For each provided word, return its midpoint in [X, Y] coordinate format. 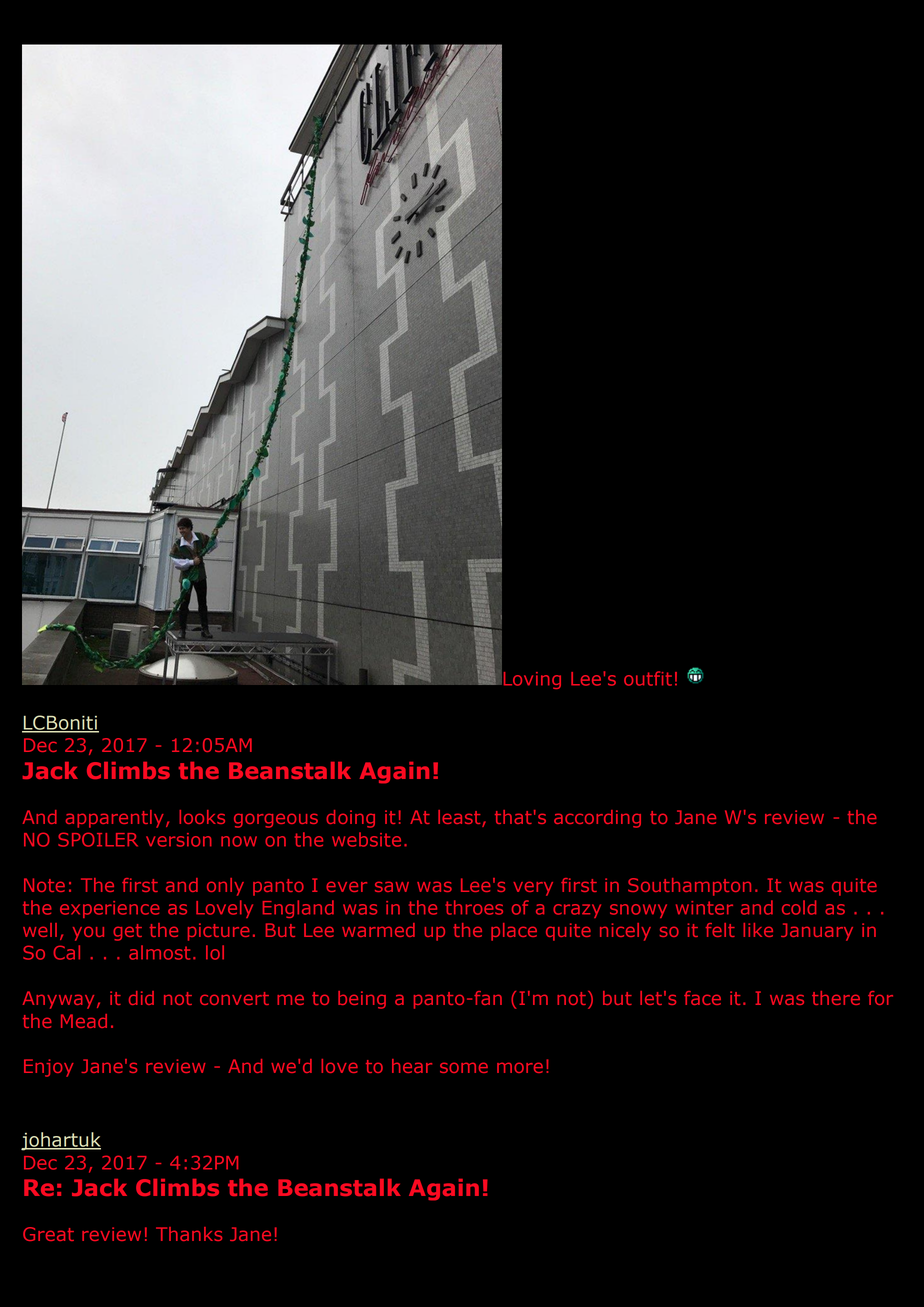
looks [202, 817]
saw [392, 887]
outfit [648, 678]
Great [48, 1234]
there [836, 998]
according [597, 819]
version [179, 840]
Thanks [189, 1234]
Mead [84, 1021]
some [464, 1068]
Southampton [689, 887]
